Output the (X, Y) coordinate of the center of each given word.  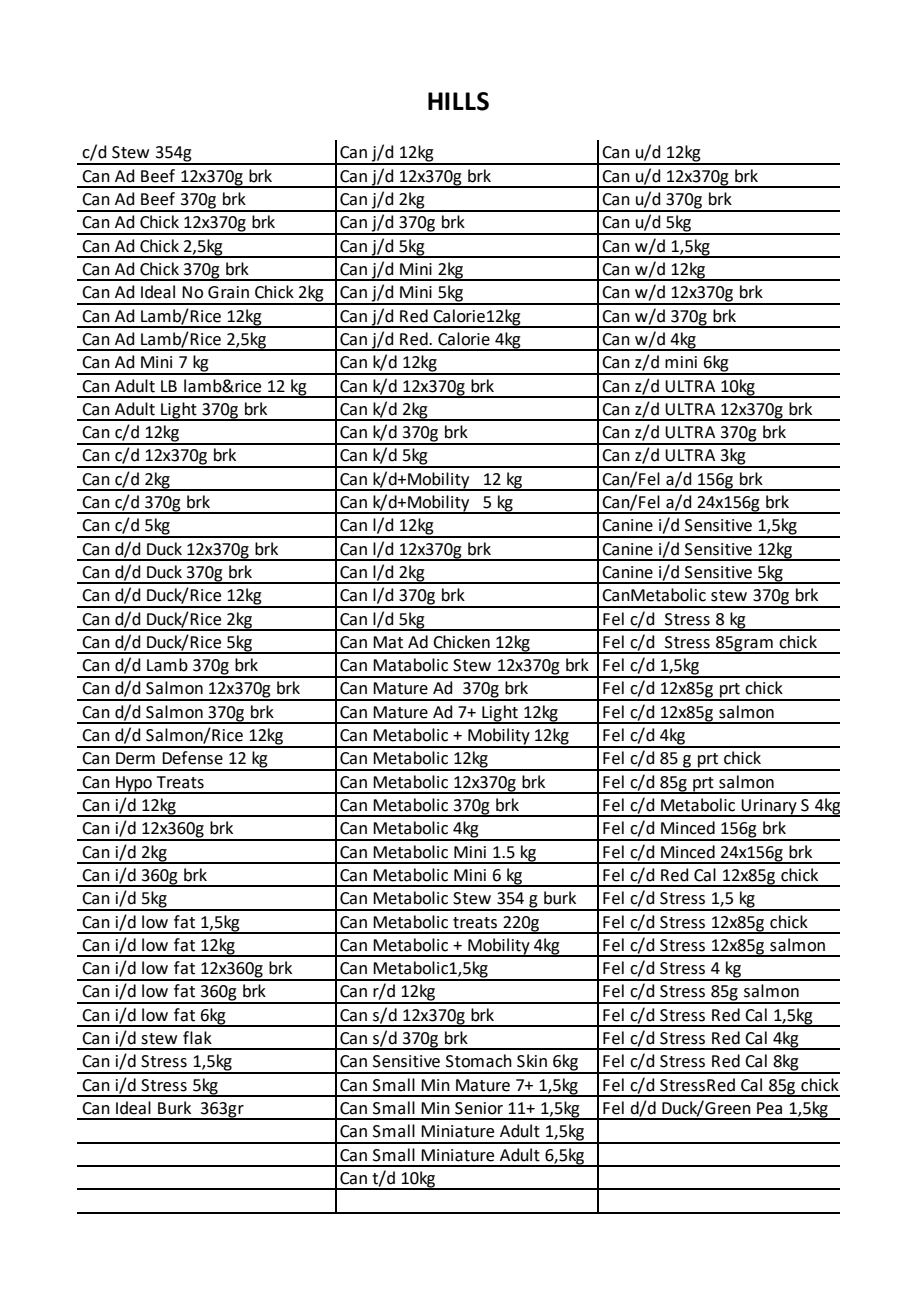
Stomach (479, 1061)
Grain (228, 292)
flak (197, 1038)
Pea (769, 1108)
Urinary (769, 808)
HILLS (458, 101)
